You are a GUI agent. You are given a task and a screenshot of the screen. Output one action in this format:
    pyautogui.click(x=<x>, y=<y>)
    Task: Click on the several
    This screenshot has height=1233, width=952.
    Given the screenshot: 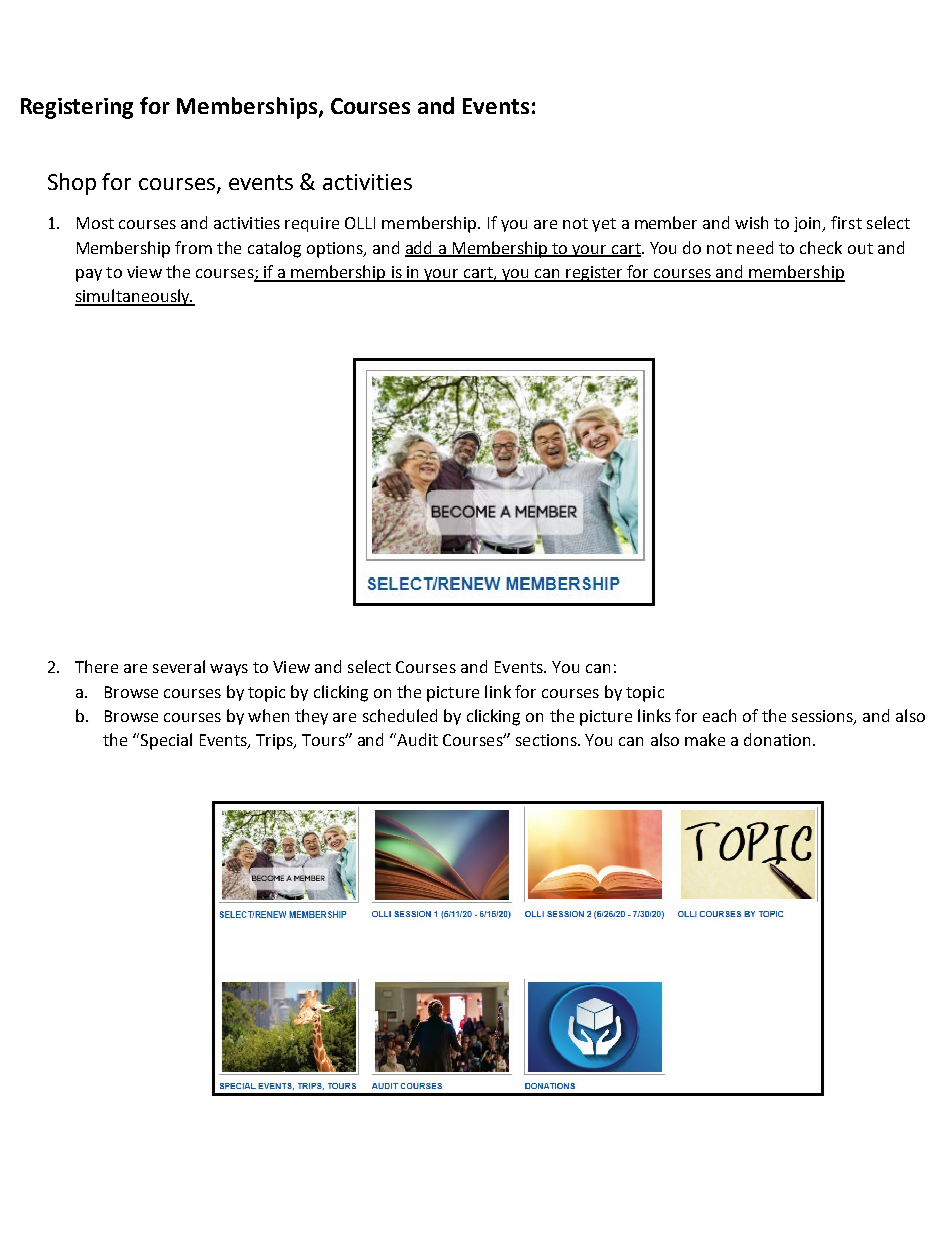 What is the action you would take?
    pyautogui.click(x=179, y=666)
